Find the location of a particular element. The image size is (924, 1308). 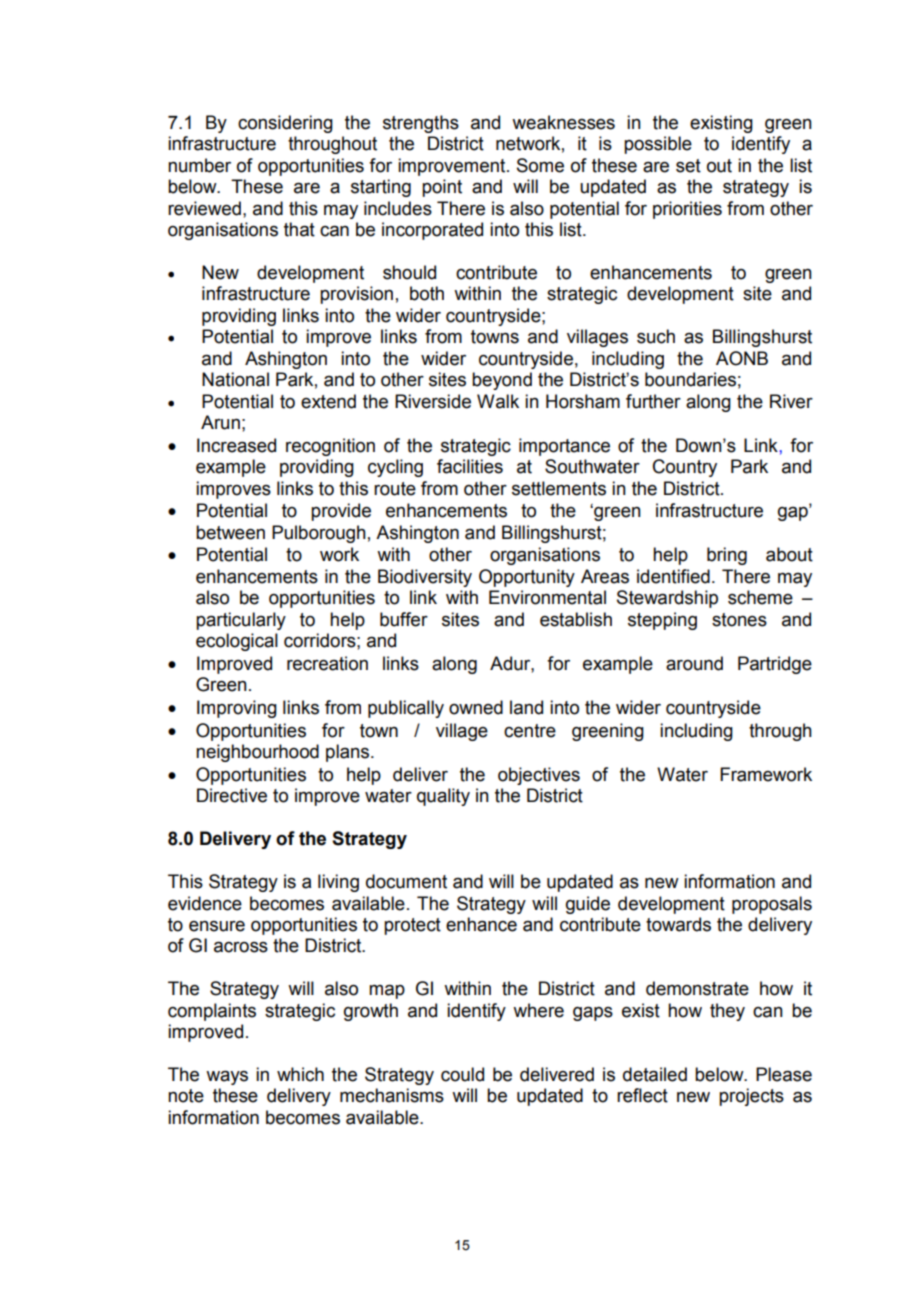

particularly is located at coordinates (241, 621).
